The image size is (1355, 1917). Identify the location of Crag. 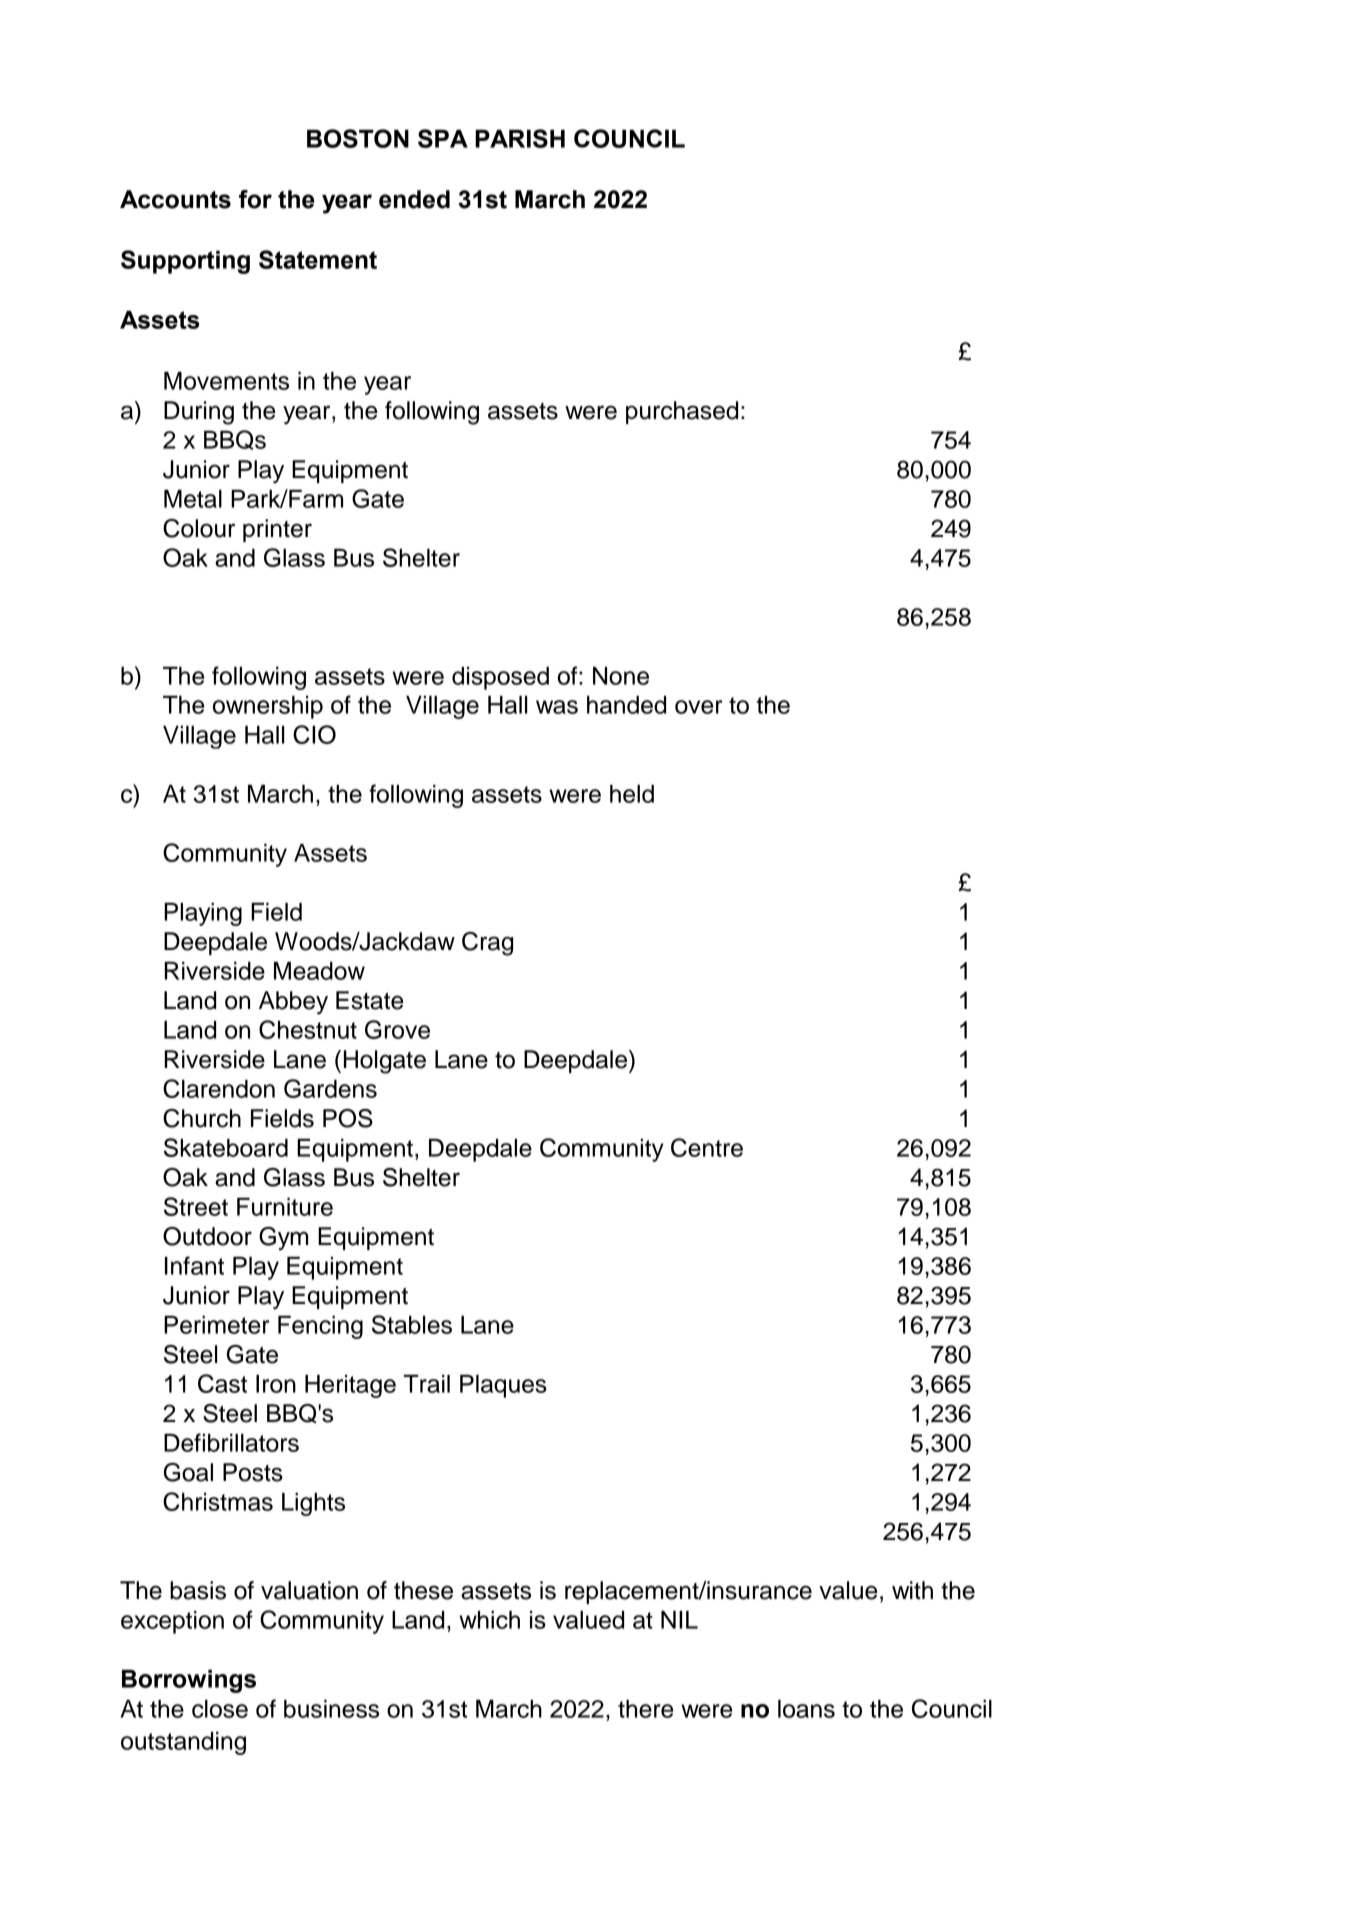
(487, 944).
